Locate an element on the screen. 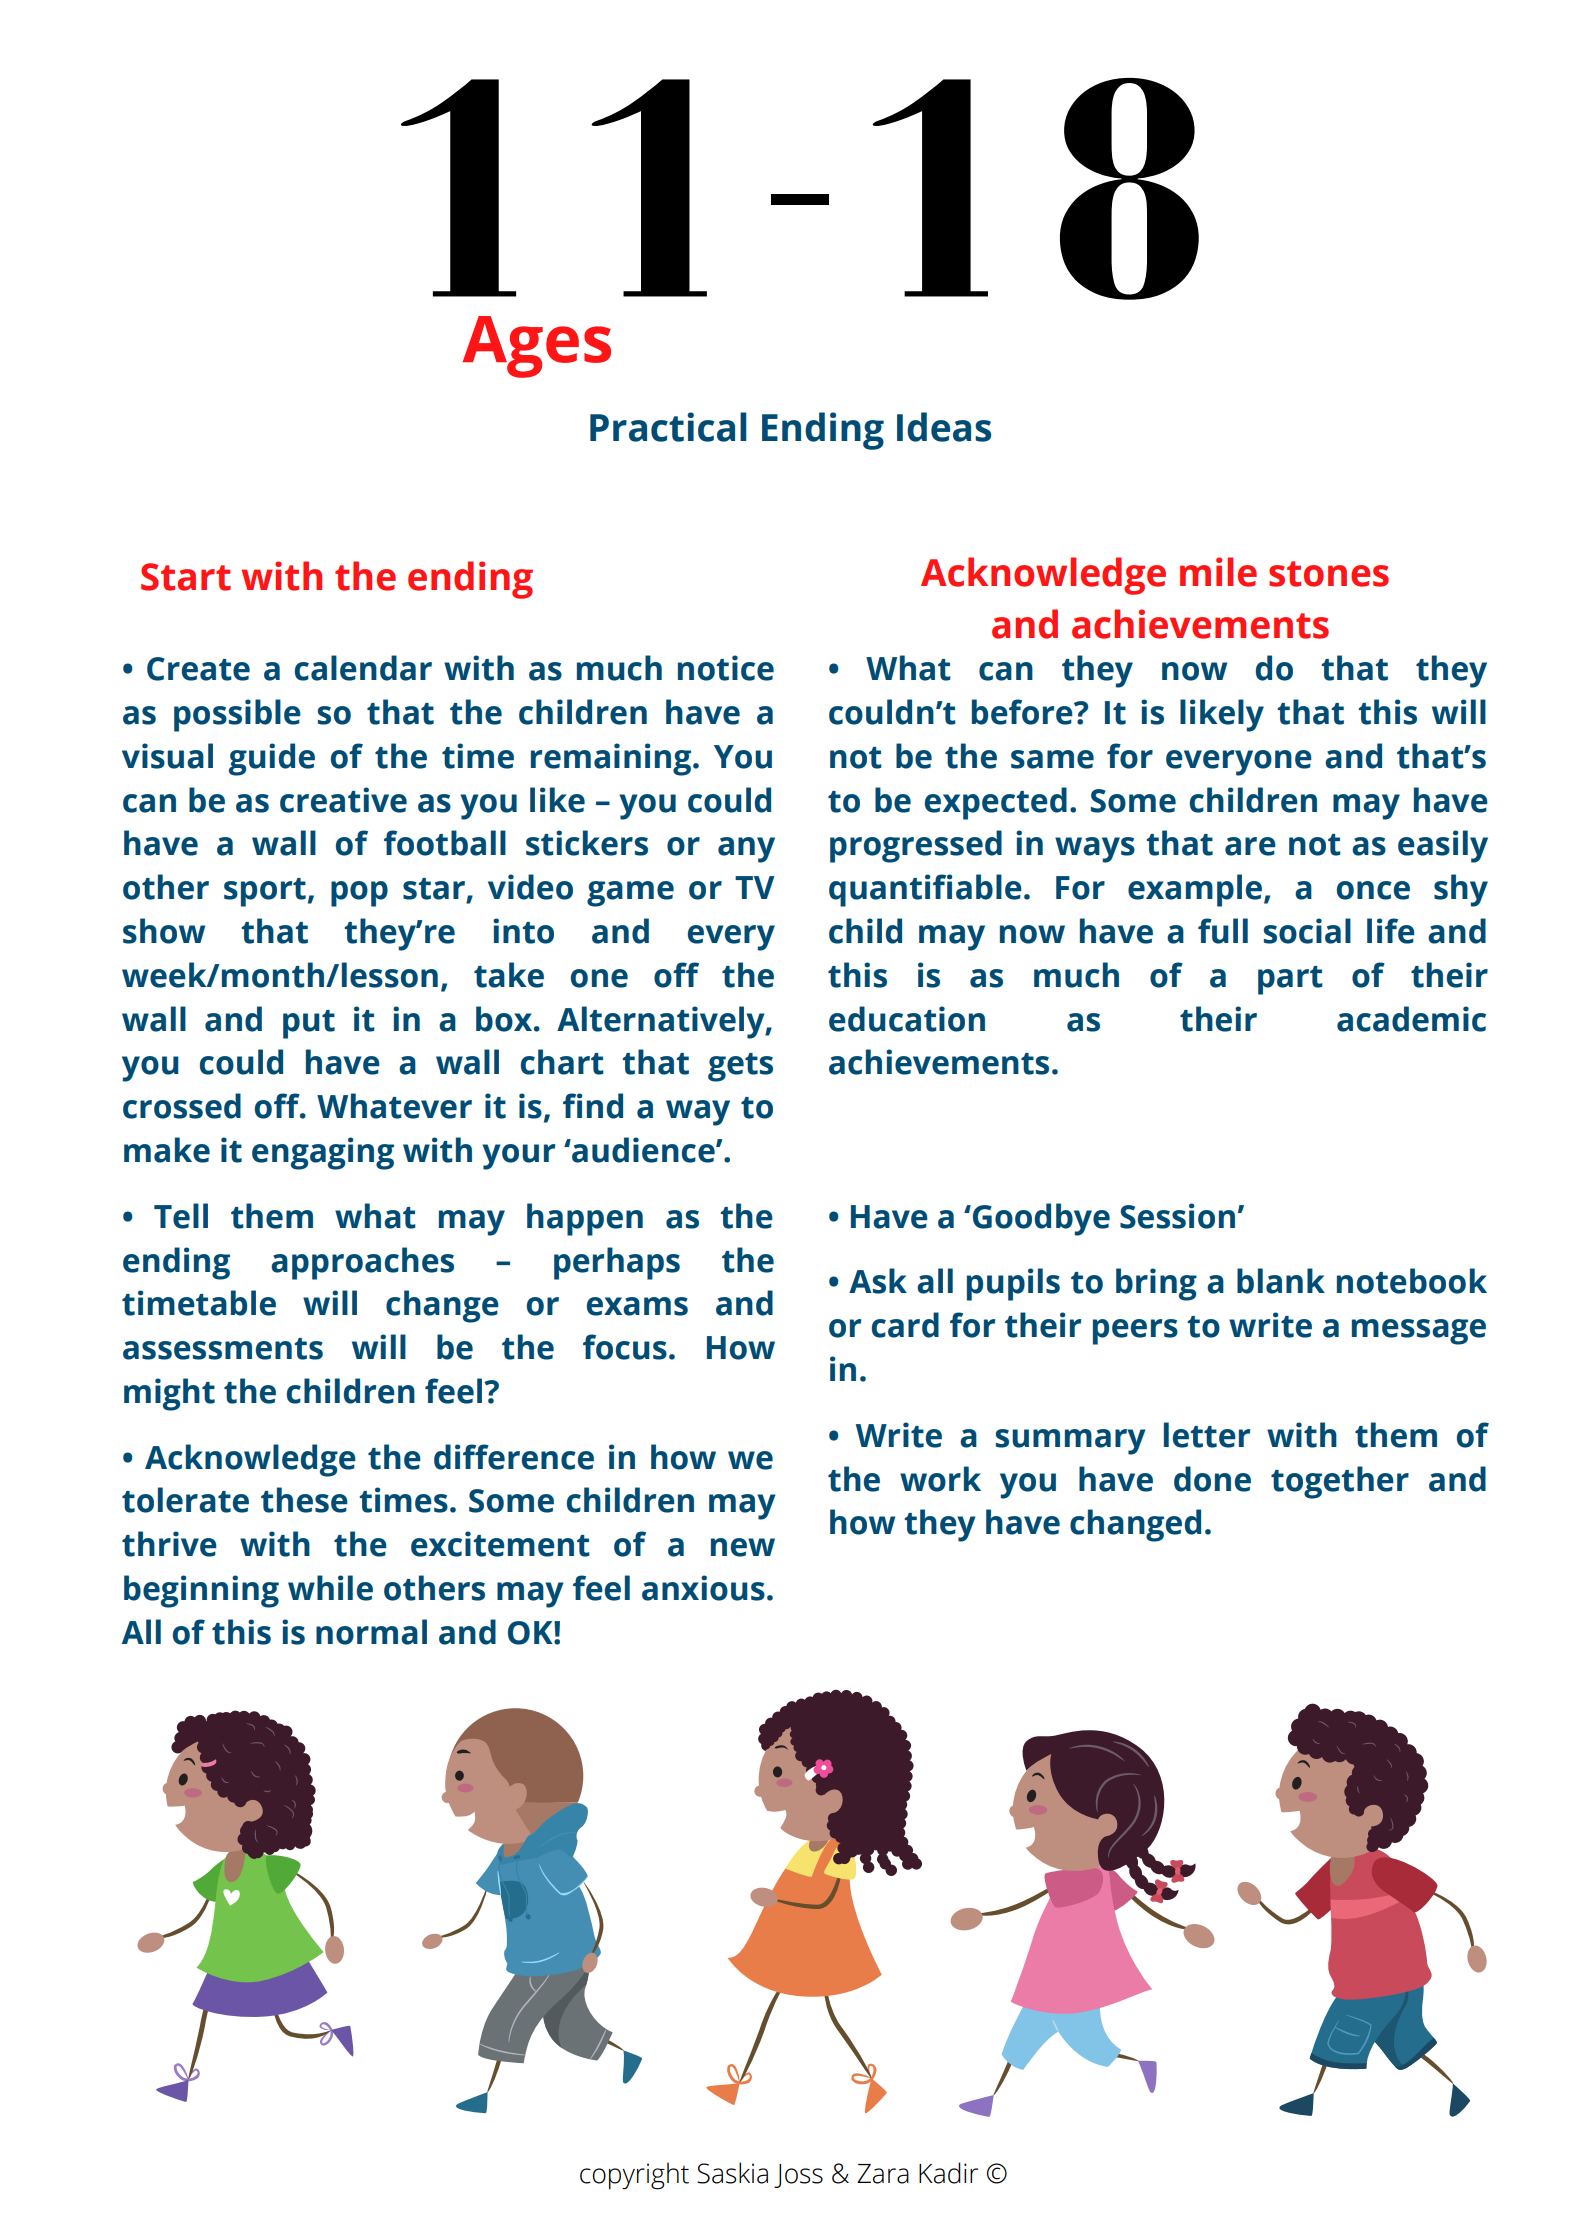 Image resolution: width=1579 pixels, height=2234 pixels. any is located at coordinates (746, 850).
